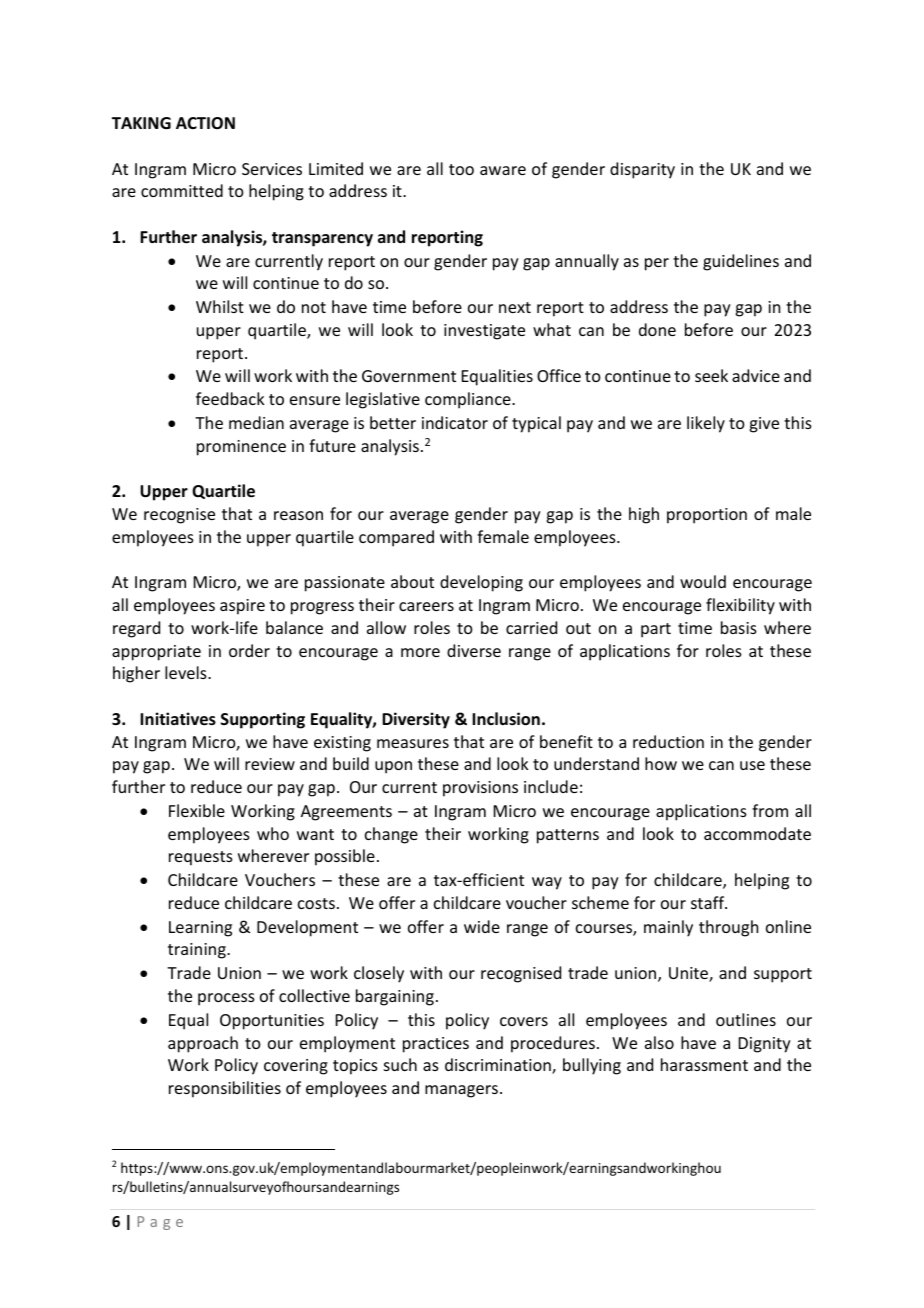 The width and height of the screenshot is (924, 1308). Describe the element at coordinates (469, 400) in the screenshot. I see `compliance` at that location.
